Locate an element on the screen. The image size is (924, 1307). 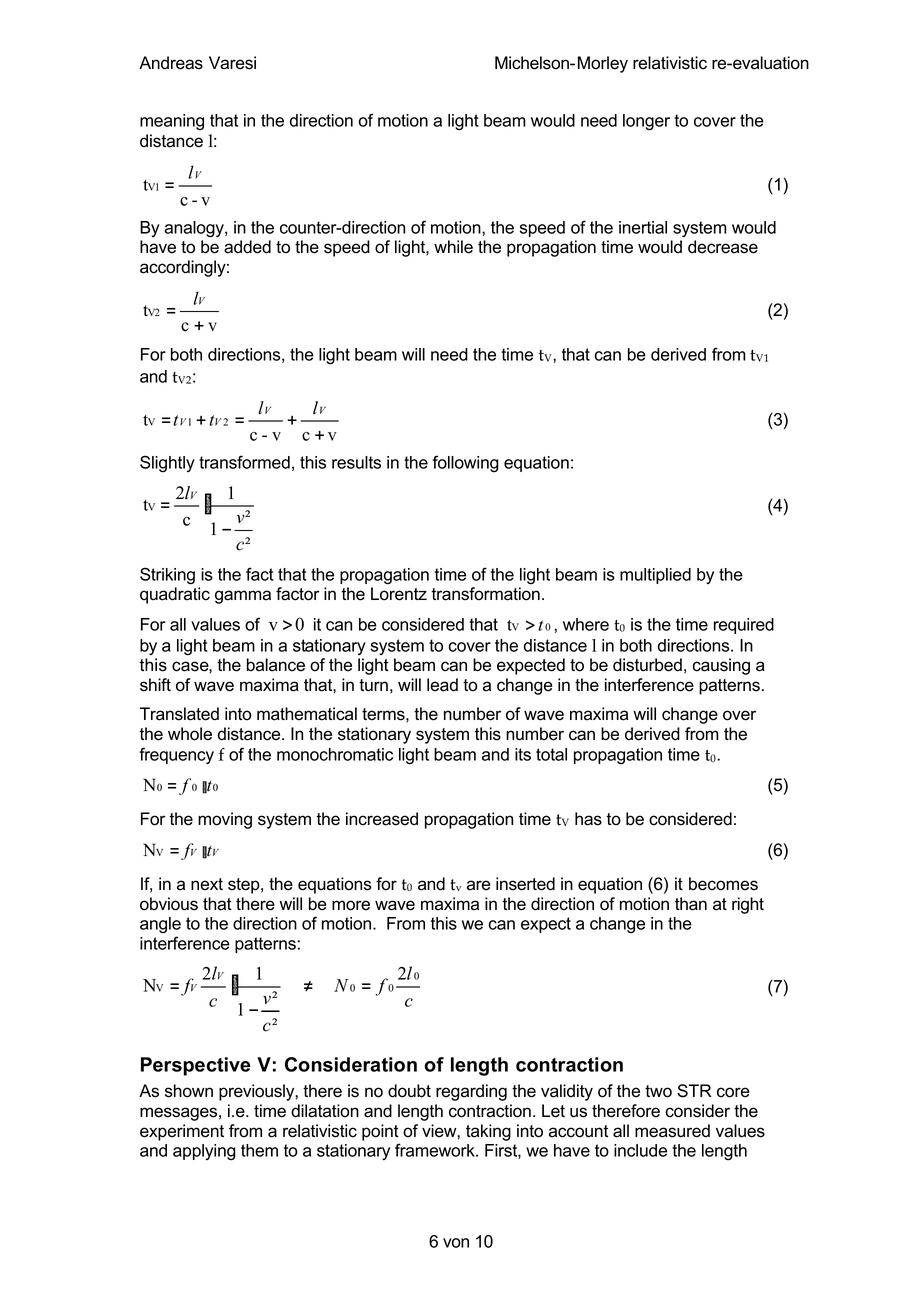
meaning is located at coordinates (172, 122).
